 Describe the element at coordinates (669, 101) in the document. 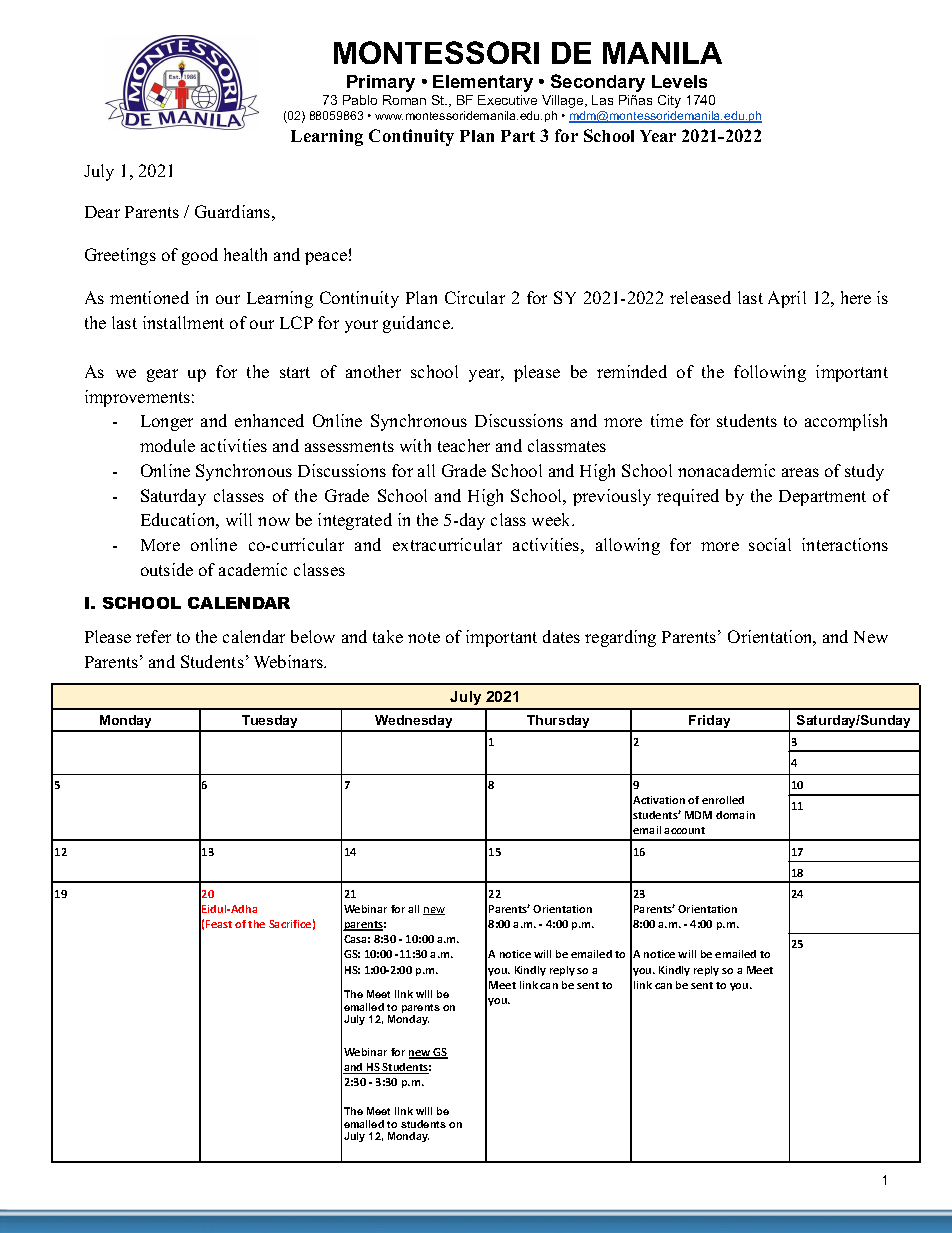

I see `City` at that location.
